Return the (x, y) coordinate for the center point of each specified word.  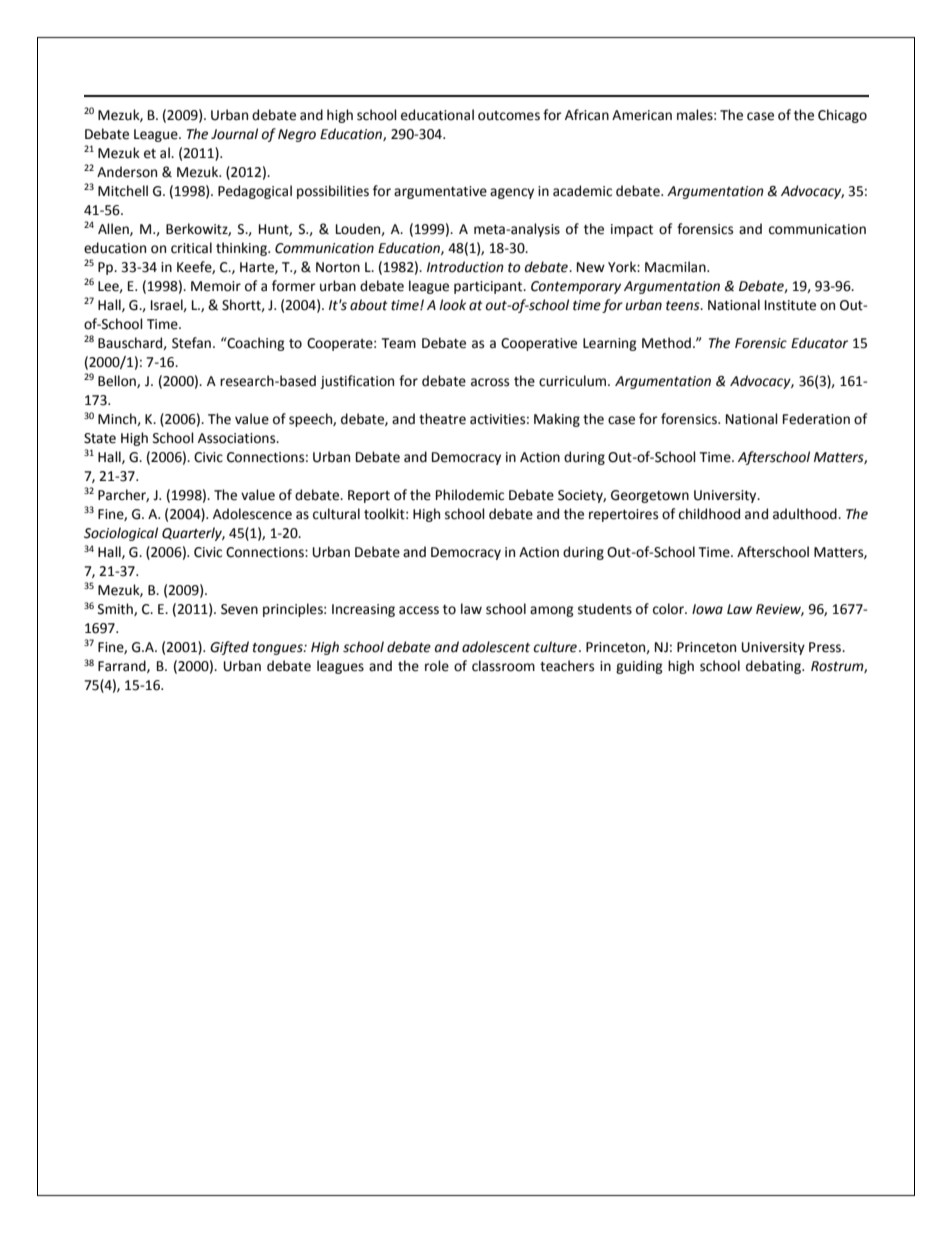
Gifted (229, 648)
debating (774, 667)
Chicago (842, 116)
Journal (234, 134)
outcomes (509, 116)
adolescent (496, 647)
